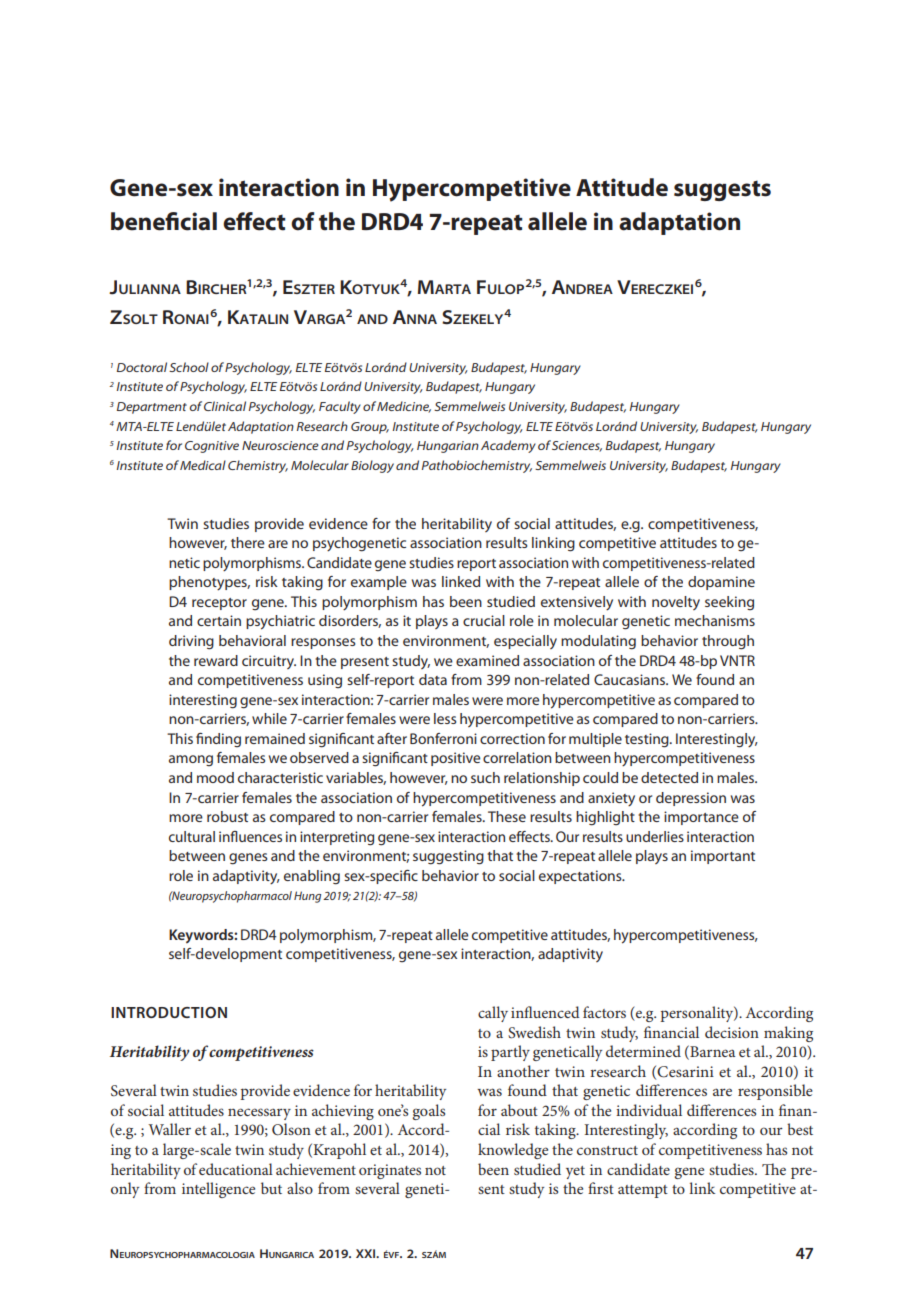  What do you see at coordinates (189, 367) in the document?
I see `School` at bounding box center [189, 367].
